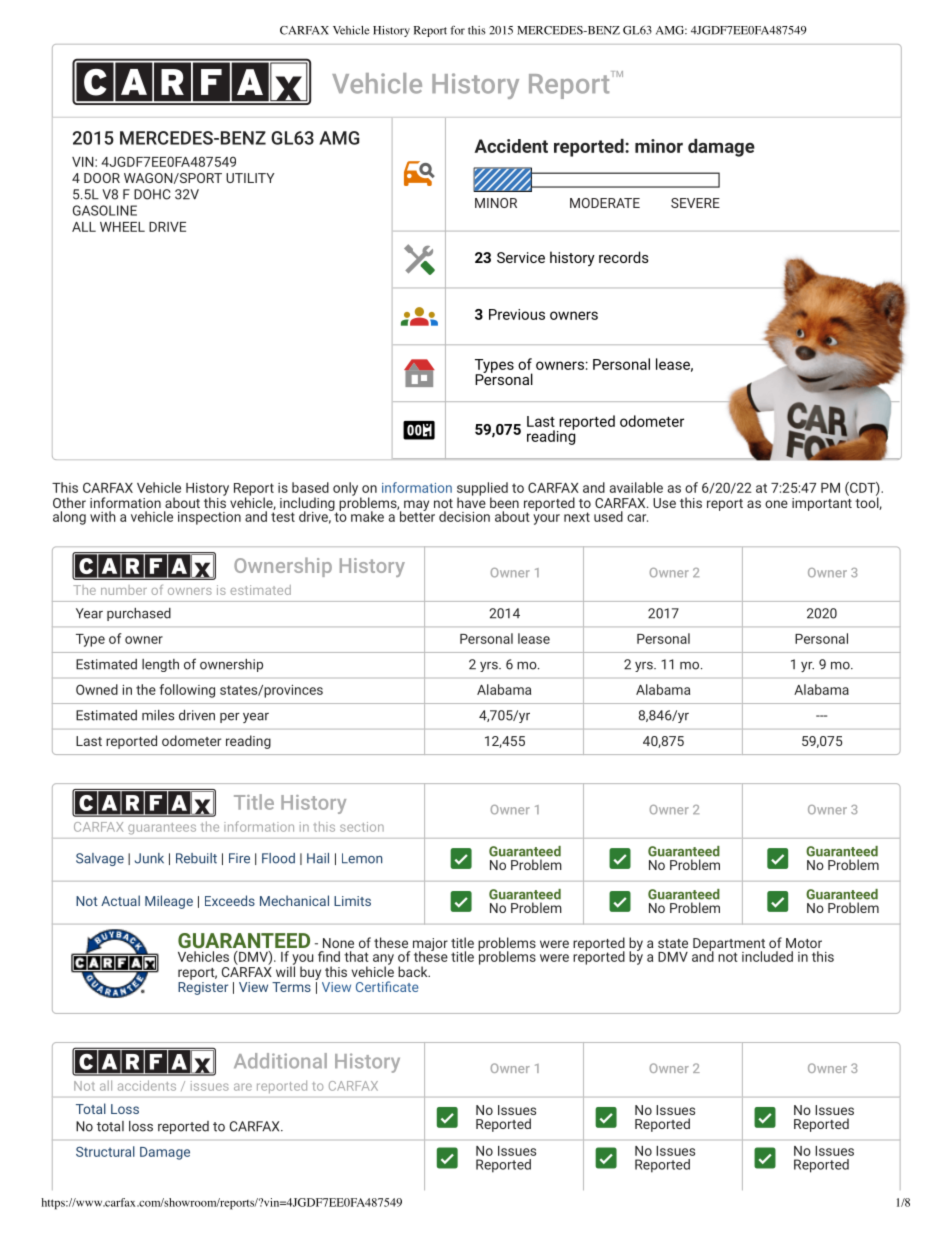 This screenshot has height=1233, width=952. Describe the element at coordinates (209, 518) in the screenshot. I see `inspection` at that location.
